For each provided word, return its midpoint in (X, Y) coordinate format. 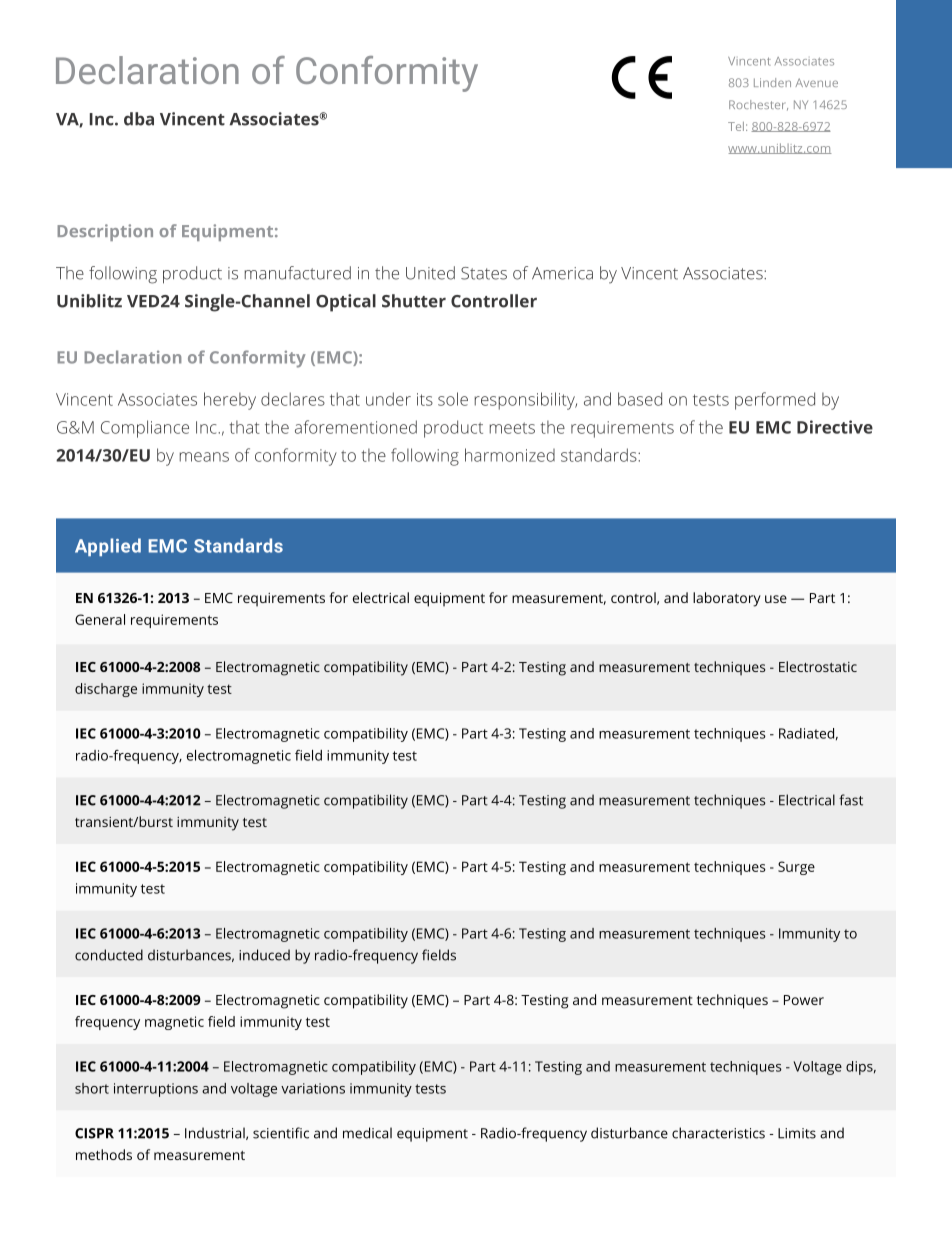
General (100, 619)
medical (367, 1133)
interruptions (156, 1090)
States (484, 273)
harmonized (510, 455)
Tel (736, 126)
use (776, 599)
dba (139, 119)
